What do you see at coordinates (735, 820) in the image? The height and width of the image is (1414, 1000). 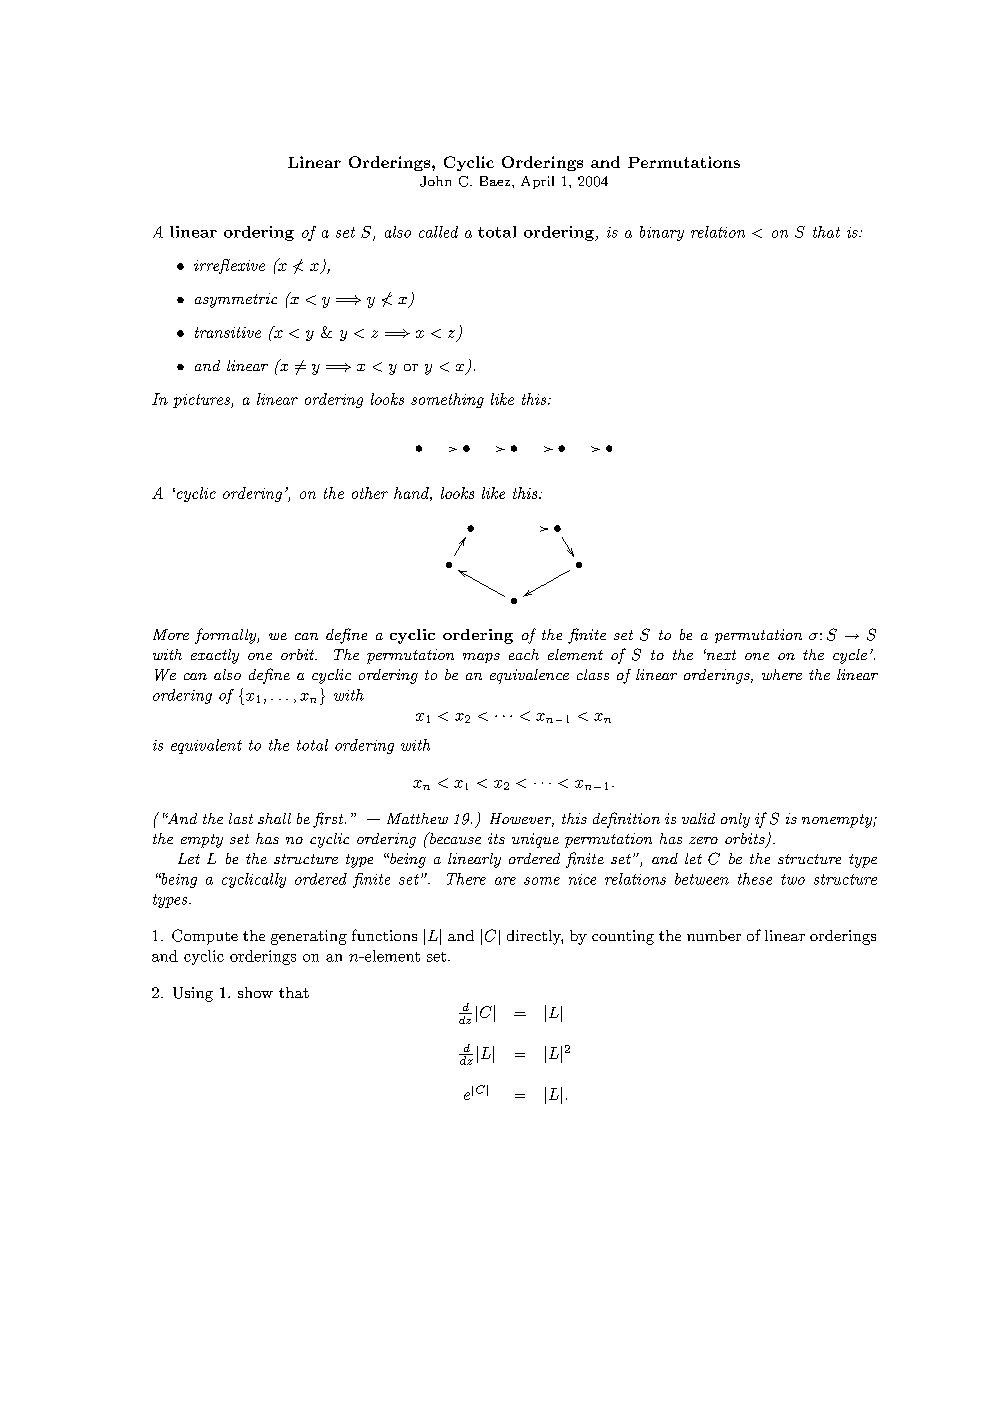 I see `only` at bounding box center [735, 820].
